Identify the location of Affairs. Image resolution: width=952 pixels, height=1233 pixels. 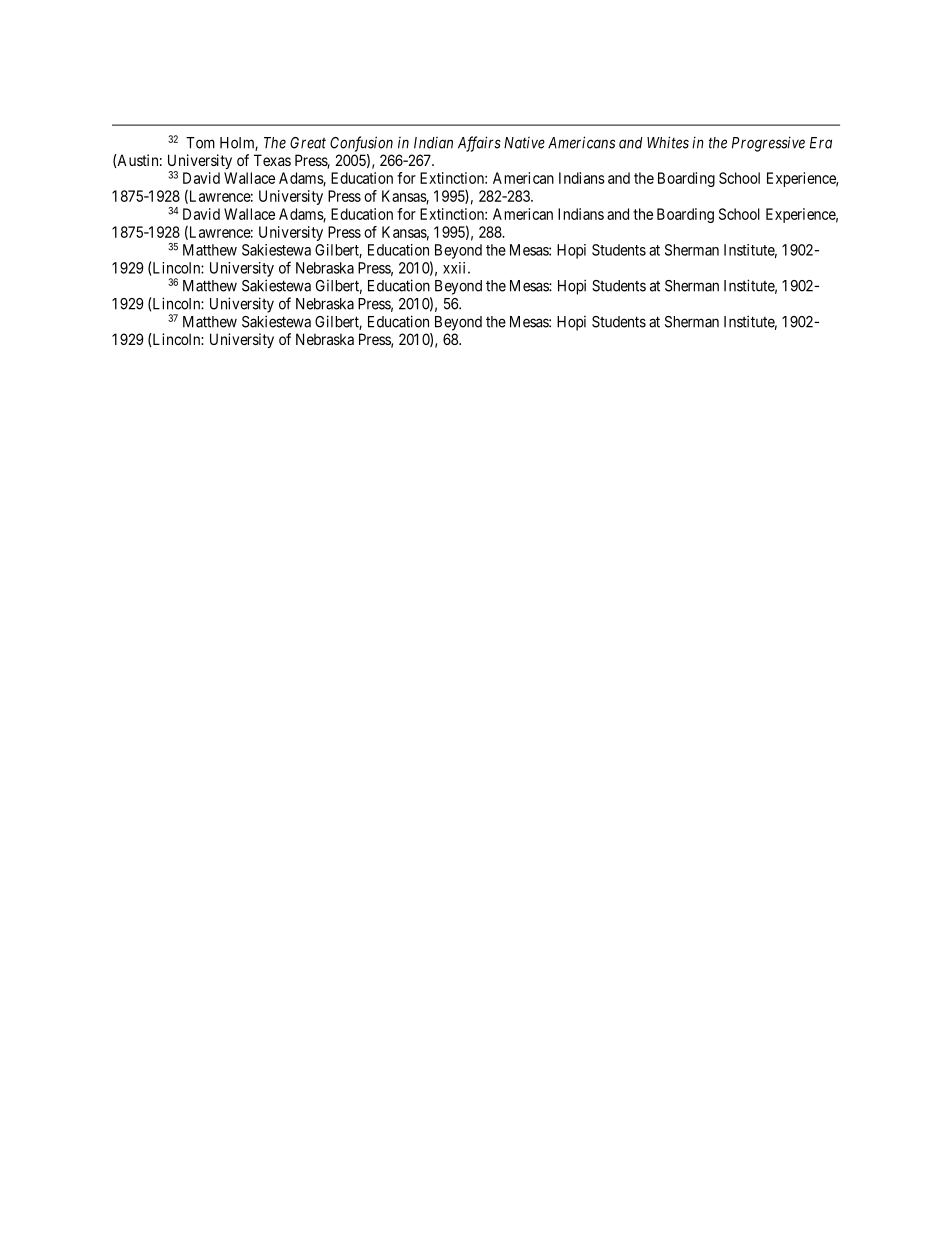
(479, 144).
